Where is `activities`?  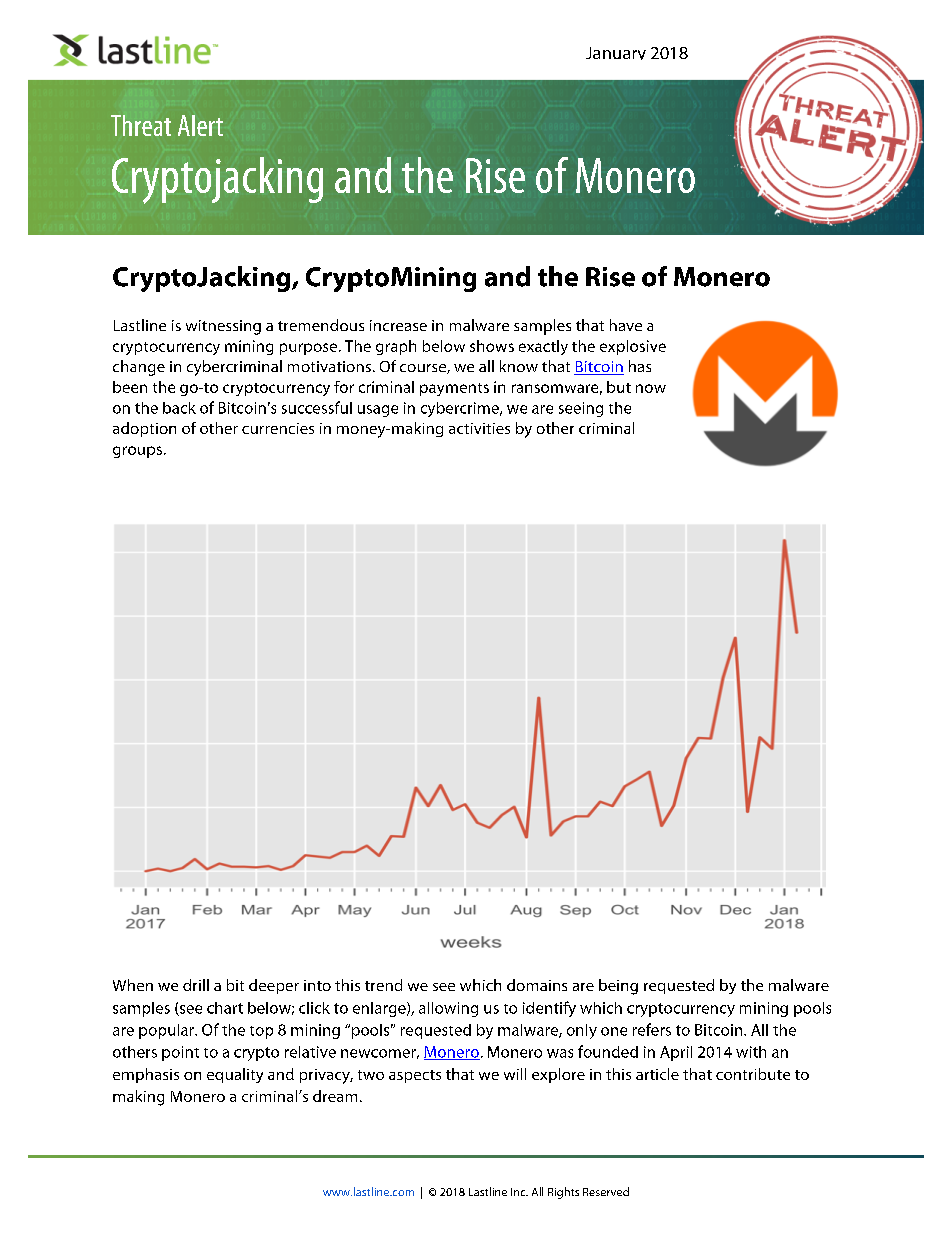 activities is located at coordinates (479, 428).
